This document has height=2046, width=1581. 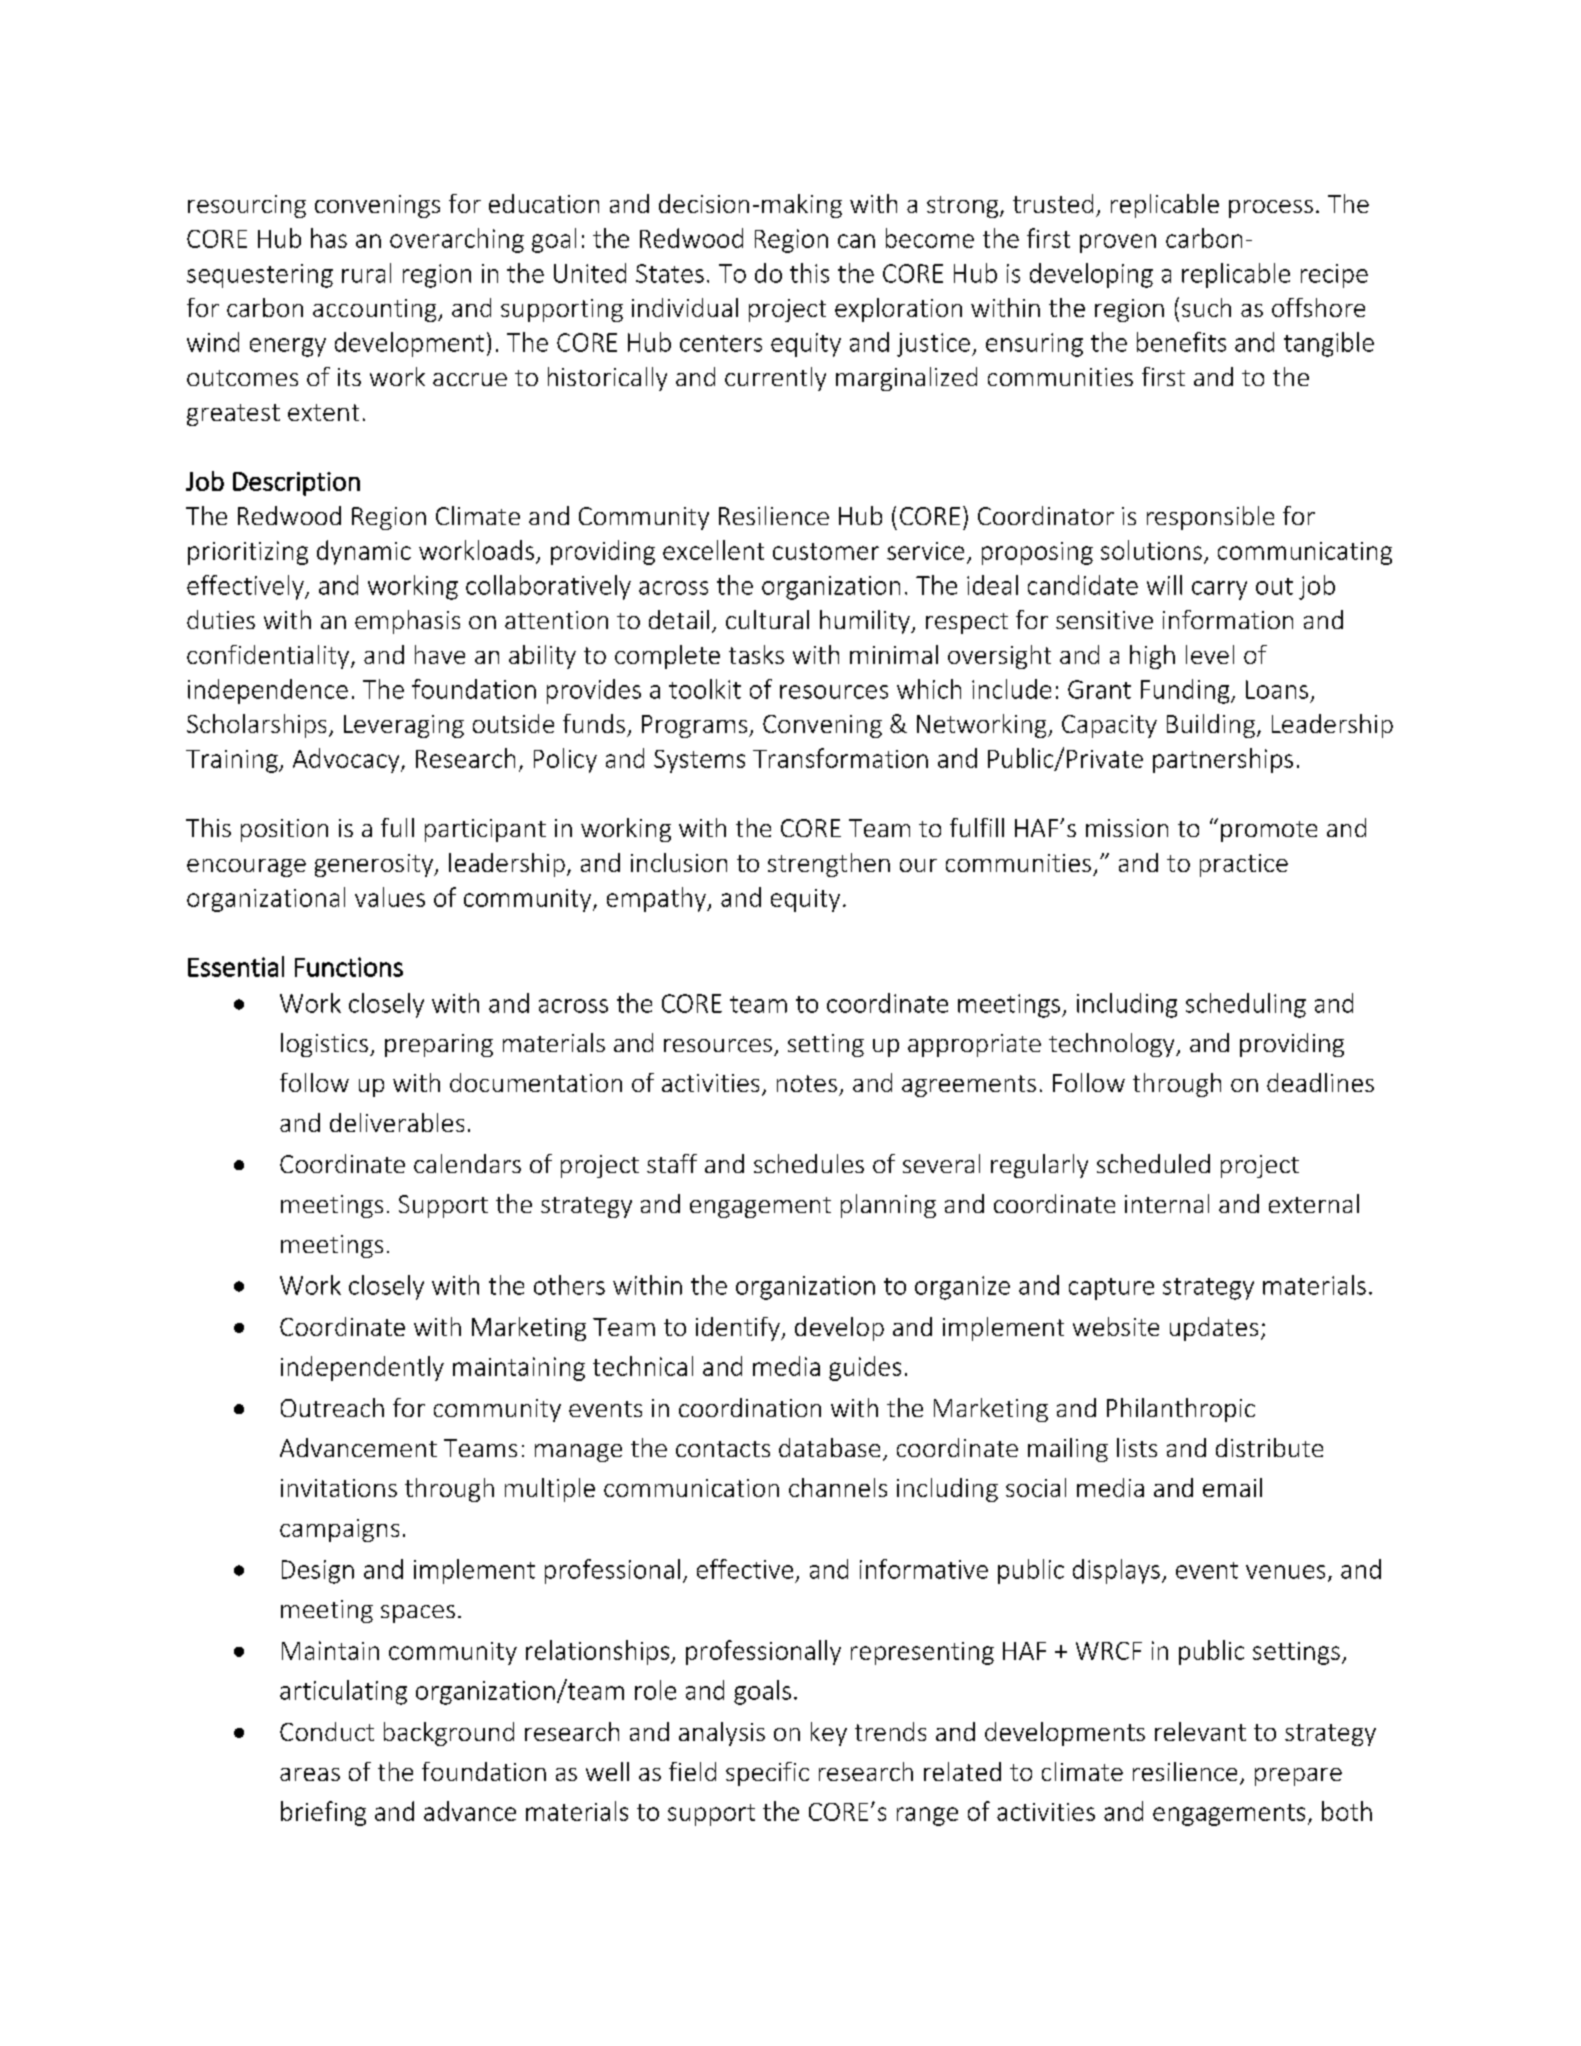 What do you see at coordinates (376, 310) in the document?
I see `accounting` at bounding box center [376, 310].
